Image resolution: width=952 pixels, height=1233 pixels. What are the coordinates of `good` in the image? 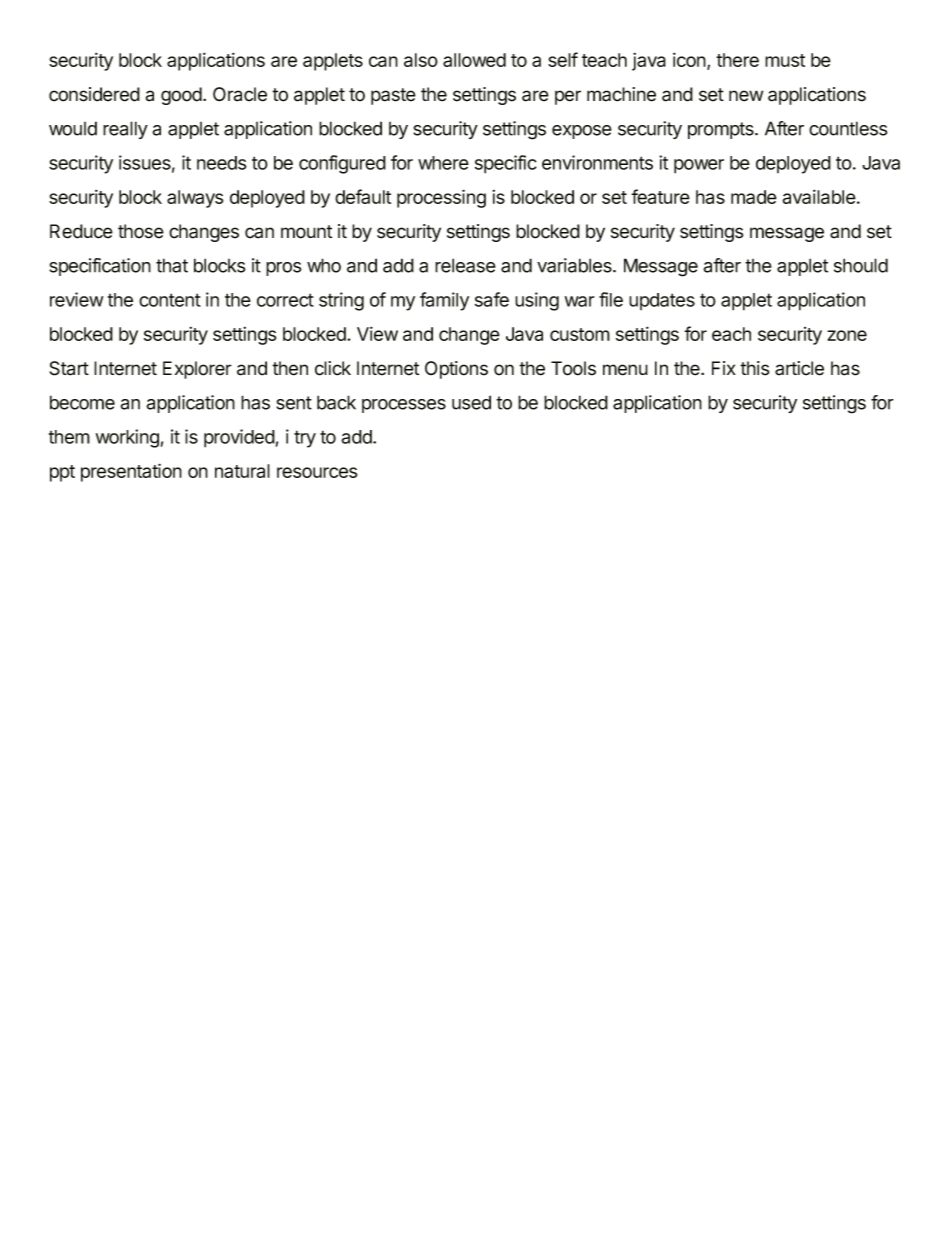 It's located at (181, 96).
